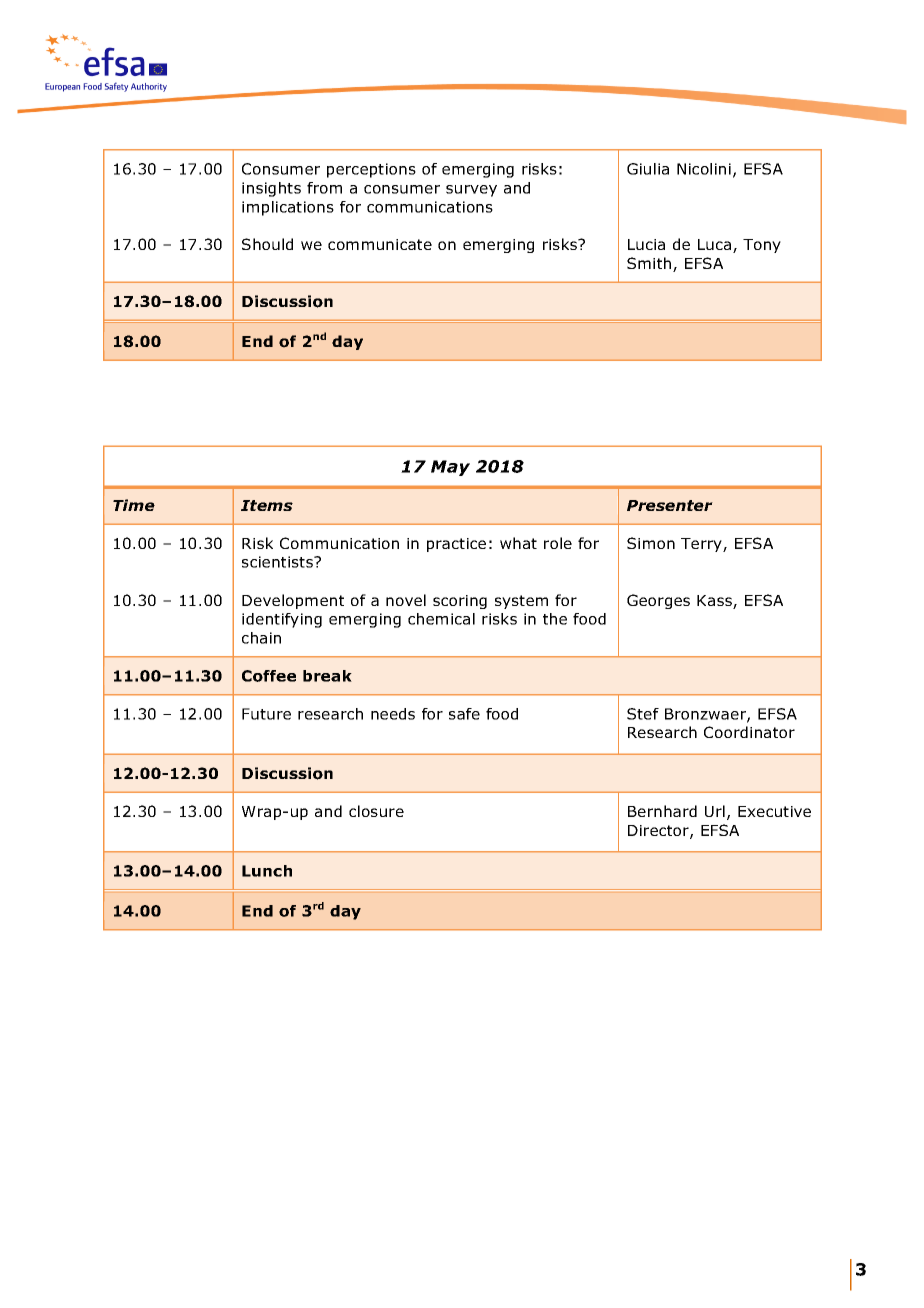 The height and width of the screenshot is (1308, 924). Describe the element at coordinates (267, 505) in the screenshot. I see `Items` at that location.
